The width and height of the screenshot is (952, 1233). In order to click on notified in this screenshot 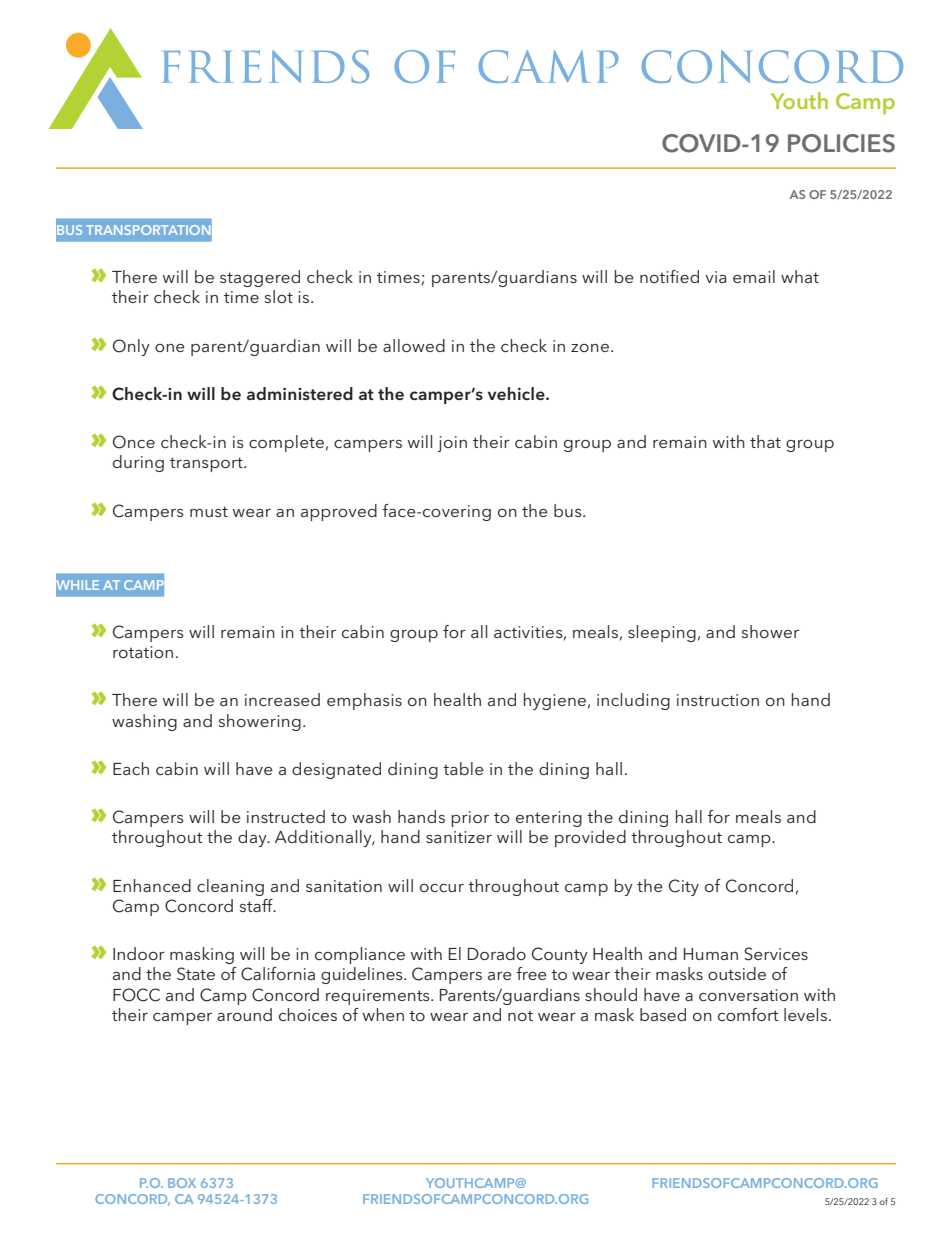, I will do `click(669, 276)`.
